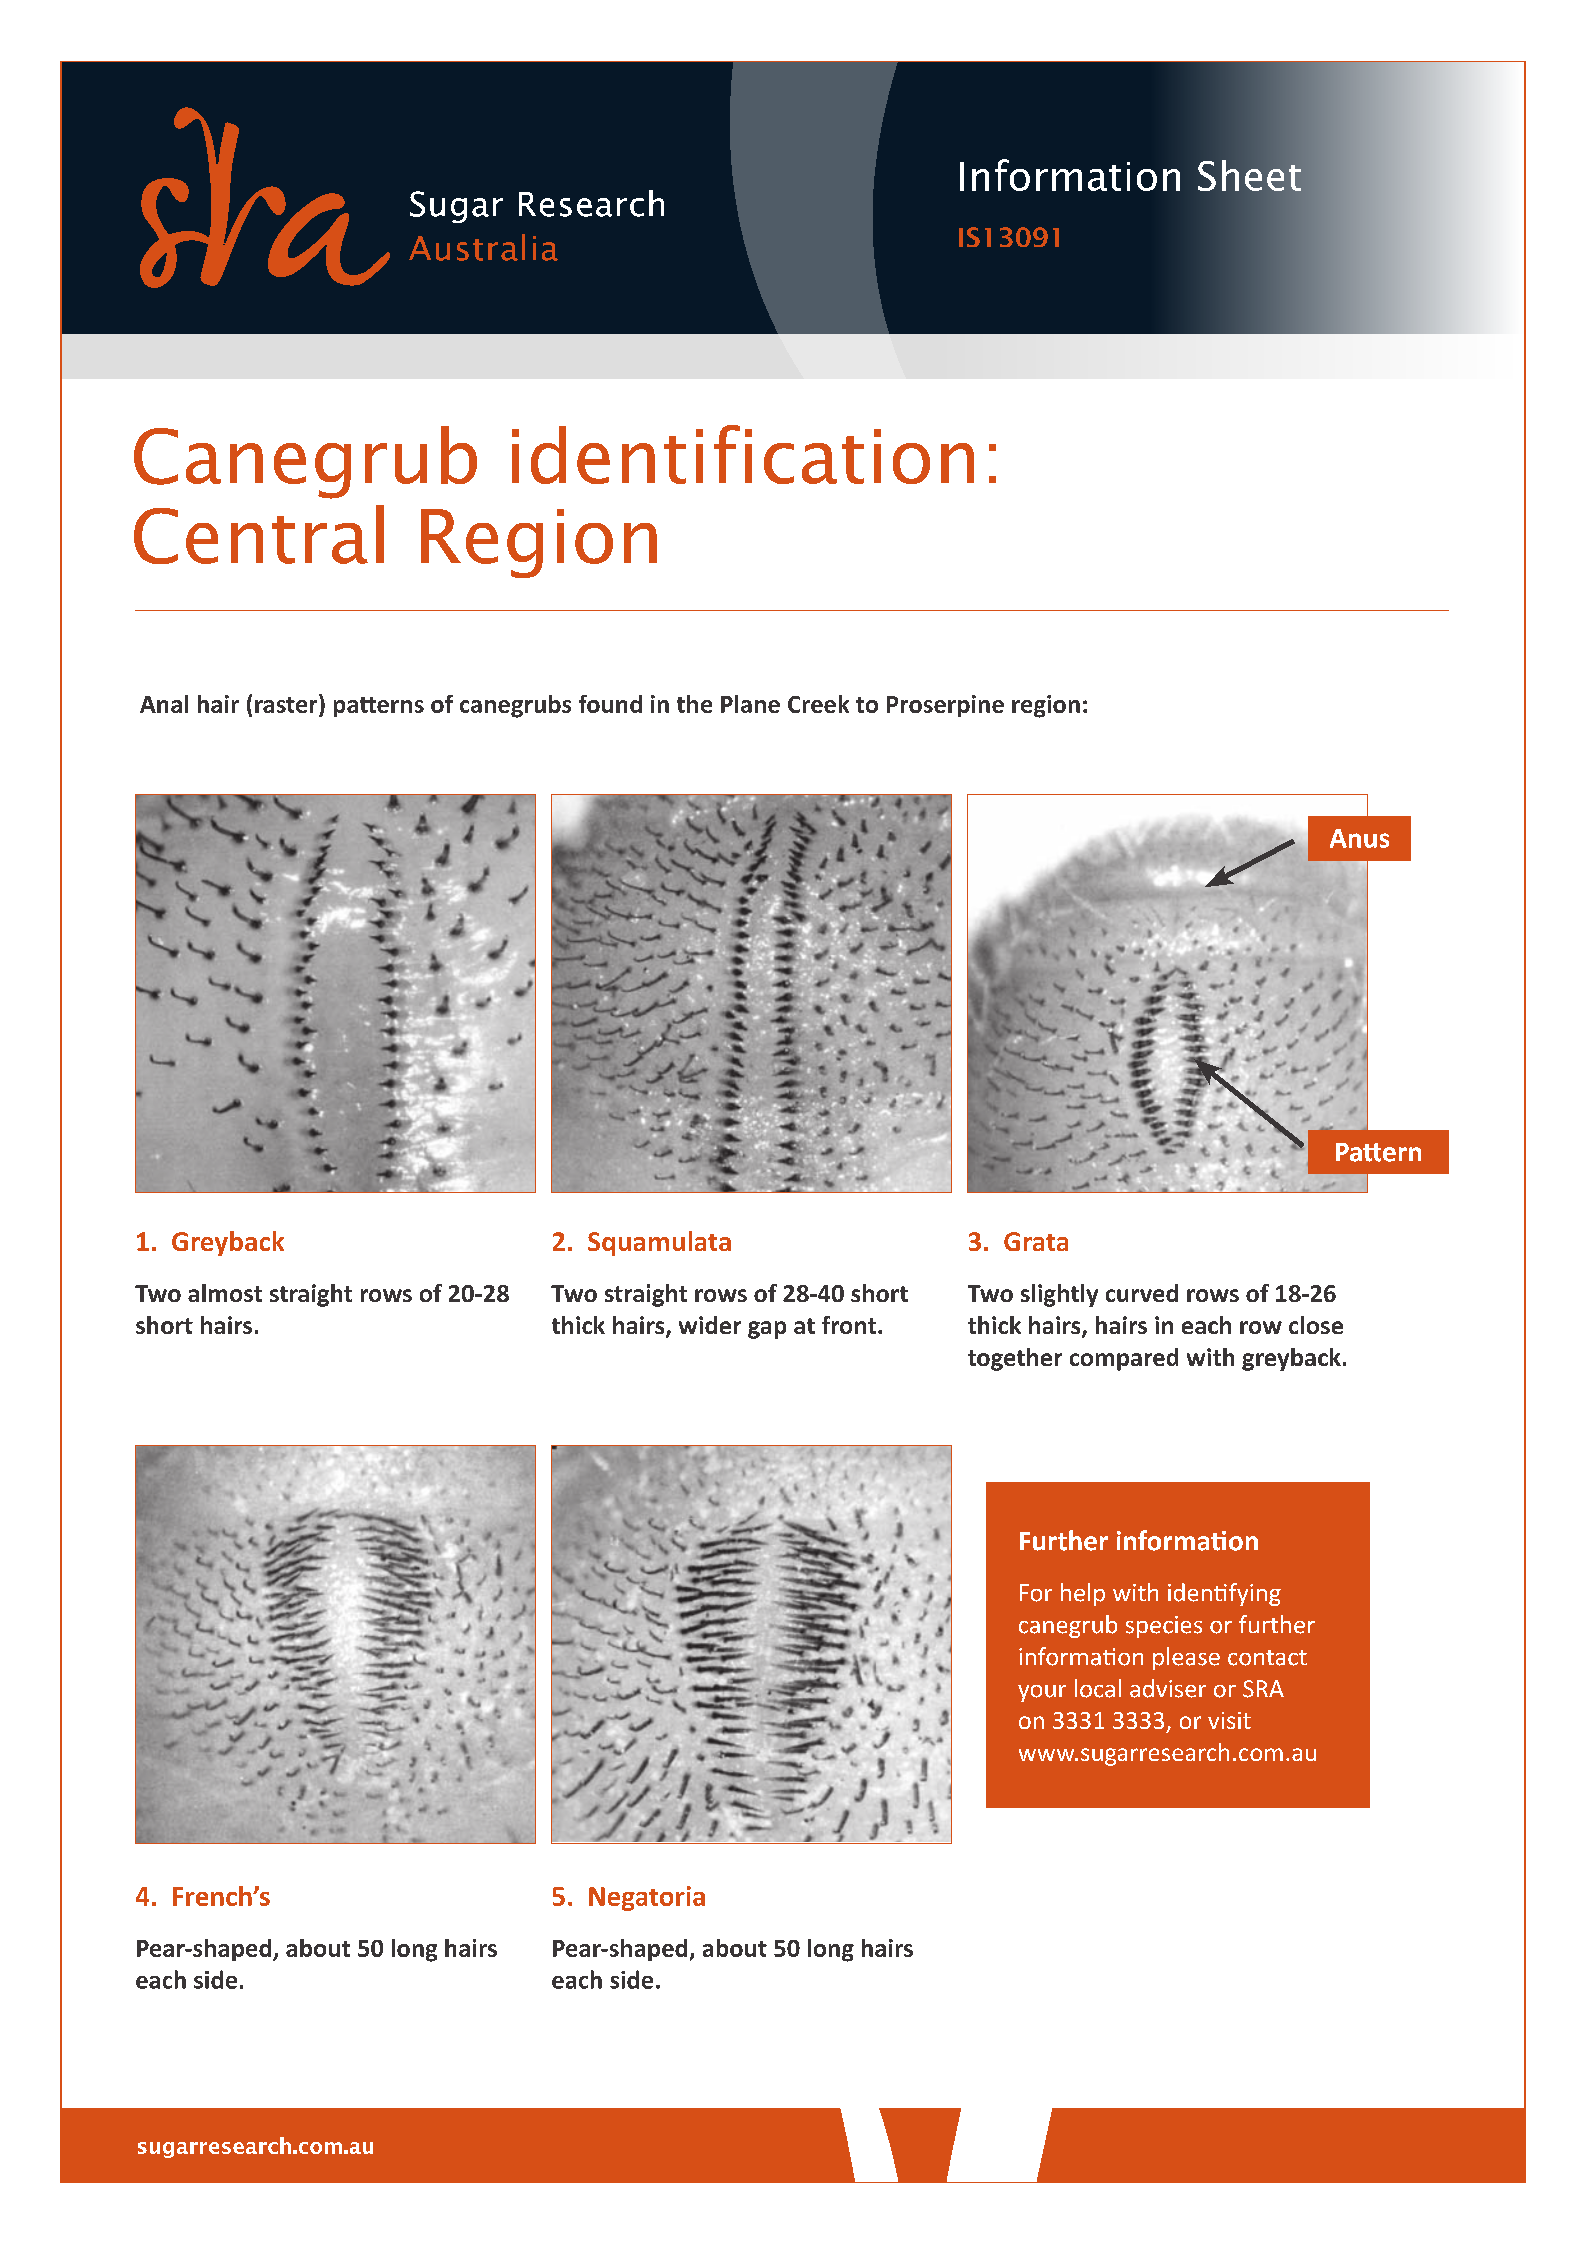 The image size is (1586, 2243). What do you see at coordinates (743, 454) in the screenshot?
I see `identification` at bounding box center [743, 454].
